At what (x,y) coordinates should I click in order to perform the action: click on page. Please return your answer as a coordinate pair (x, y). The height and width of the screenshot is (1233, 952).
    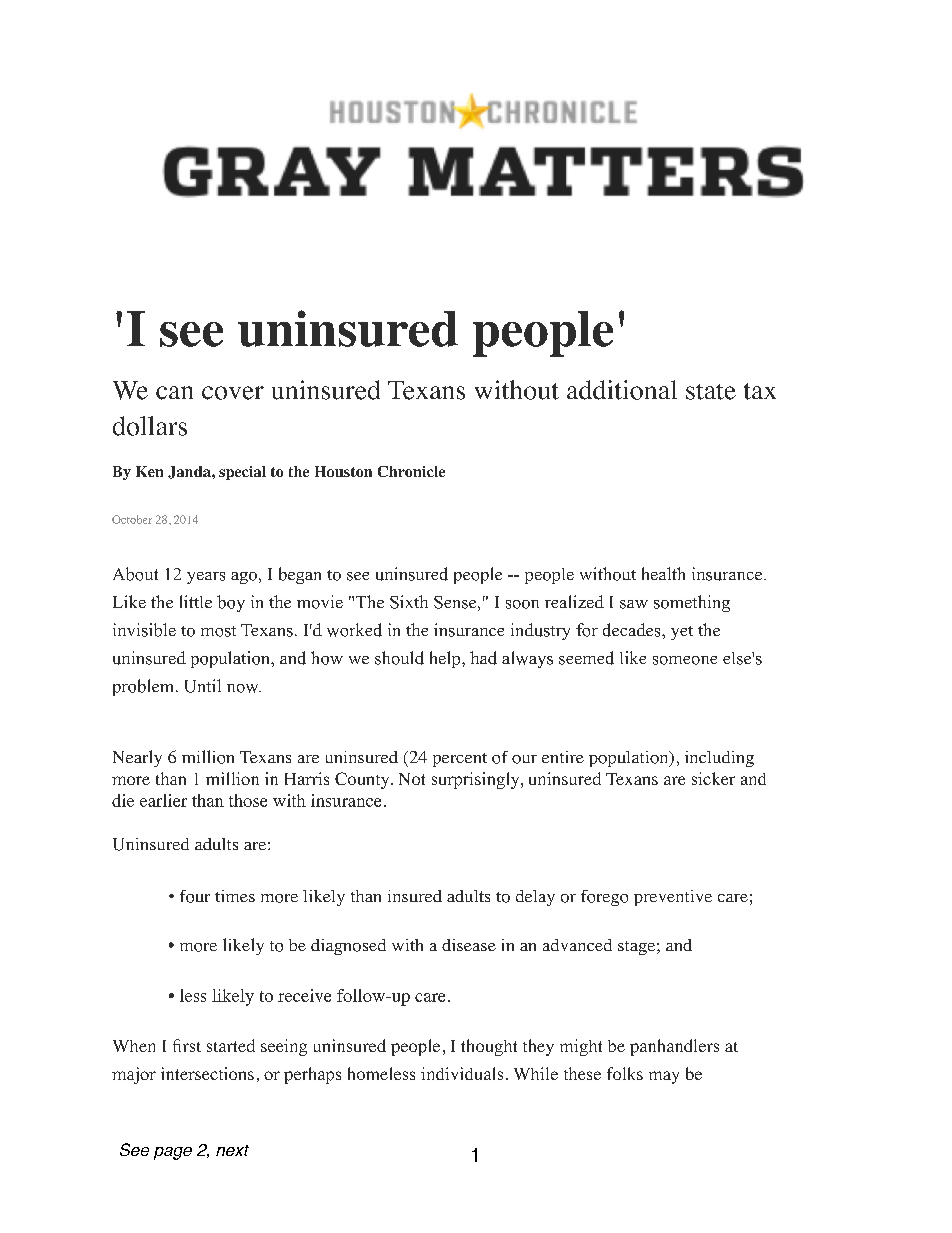
    Looking at the image, I should click on (173, 1153).
